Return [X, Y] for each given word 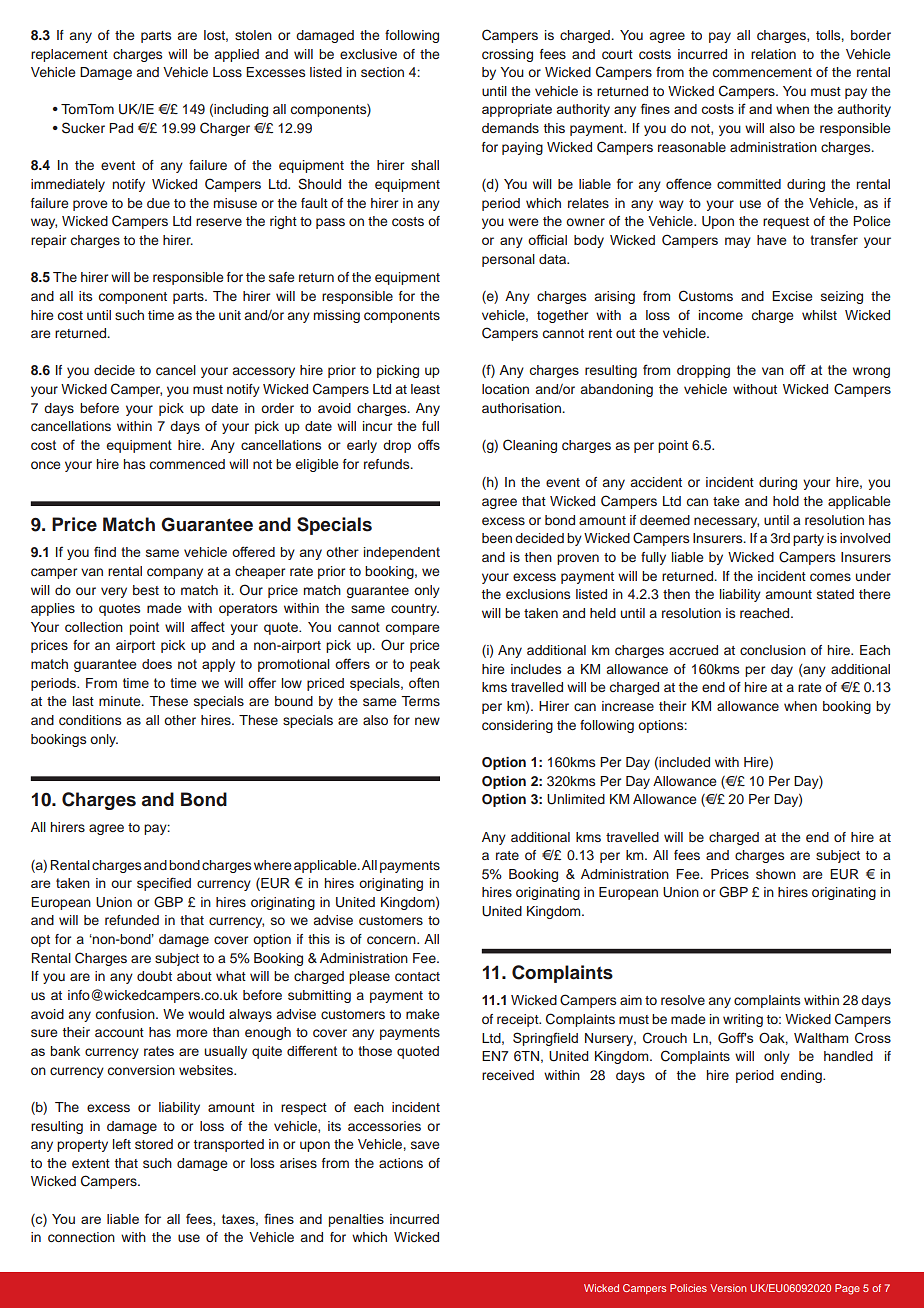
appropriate [517, 110]
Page [847, 1289]
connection [81, 1237]
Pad [121, 128]
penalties [356, 1220]
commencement [762, 72]
